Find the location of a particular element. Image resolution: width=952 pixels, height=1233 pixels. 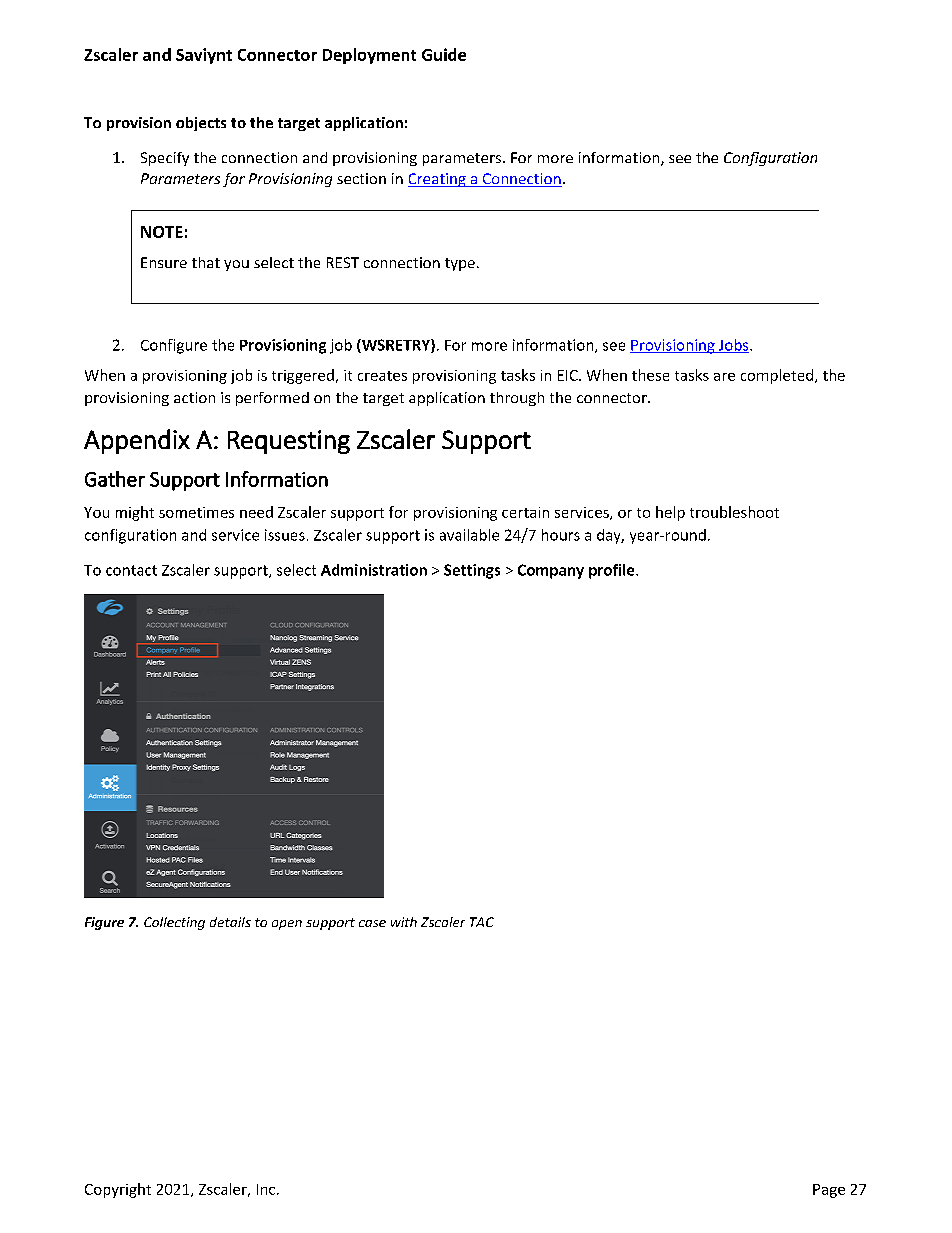

objects is located at coordinates (201, 124).
